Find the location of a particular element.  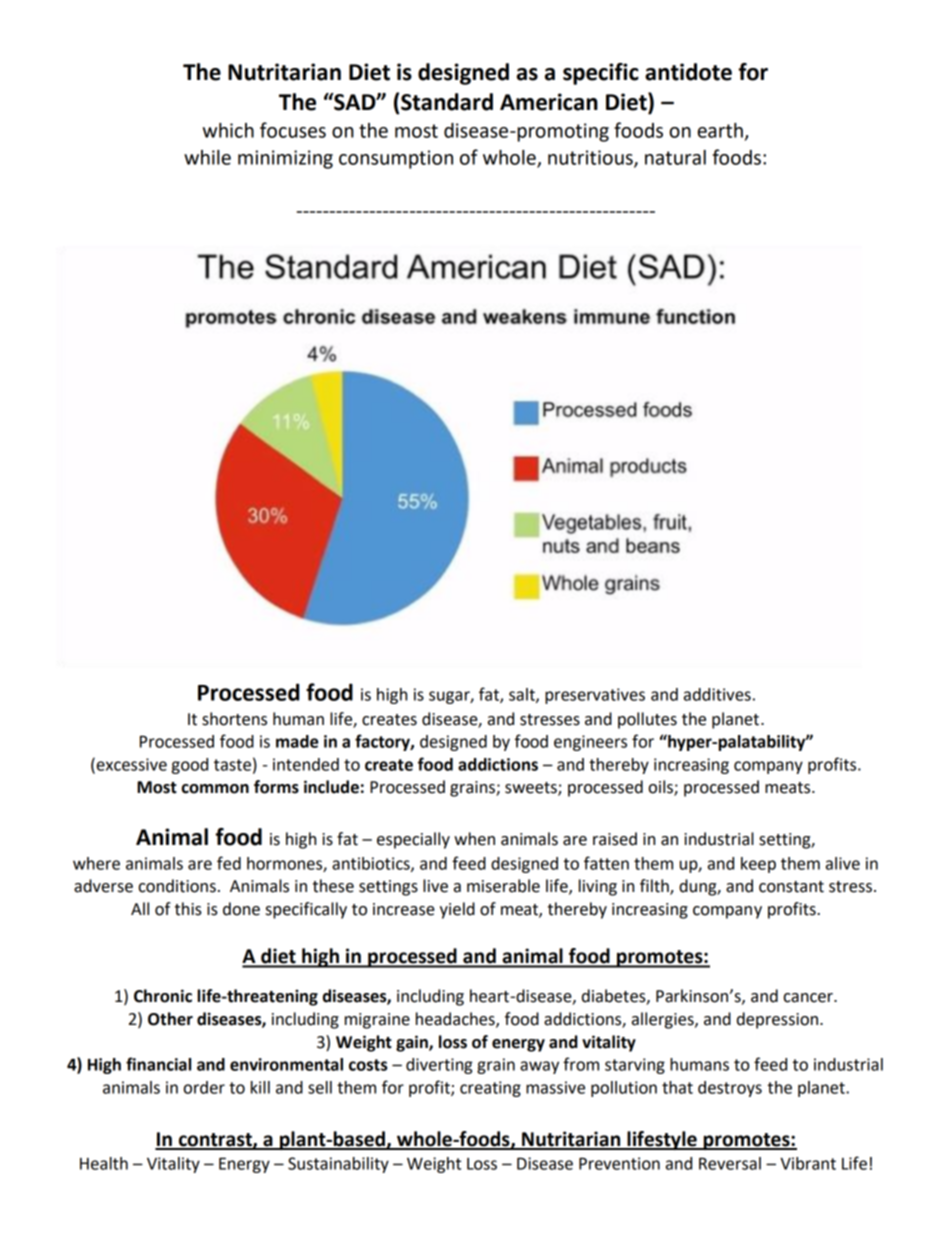

creating is located at coordinates (490, 1089).
